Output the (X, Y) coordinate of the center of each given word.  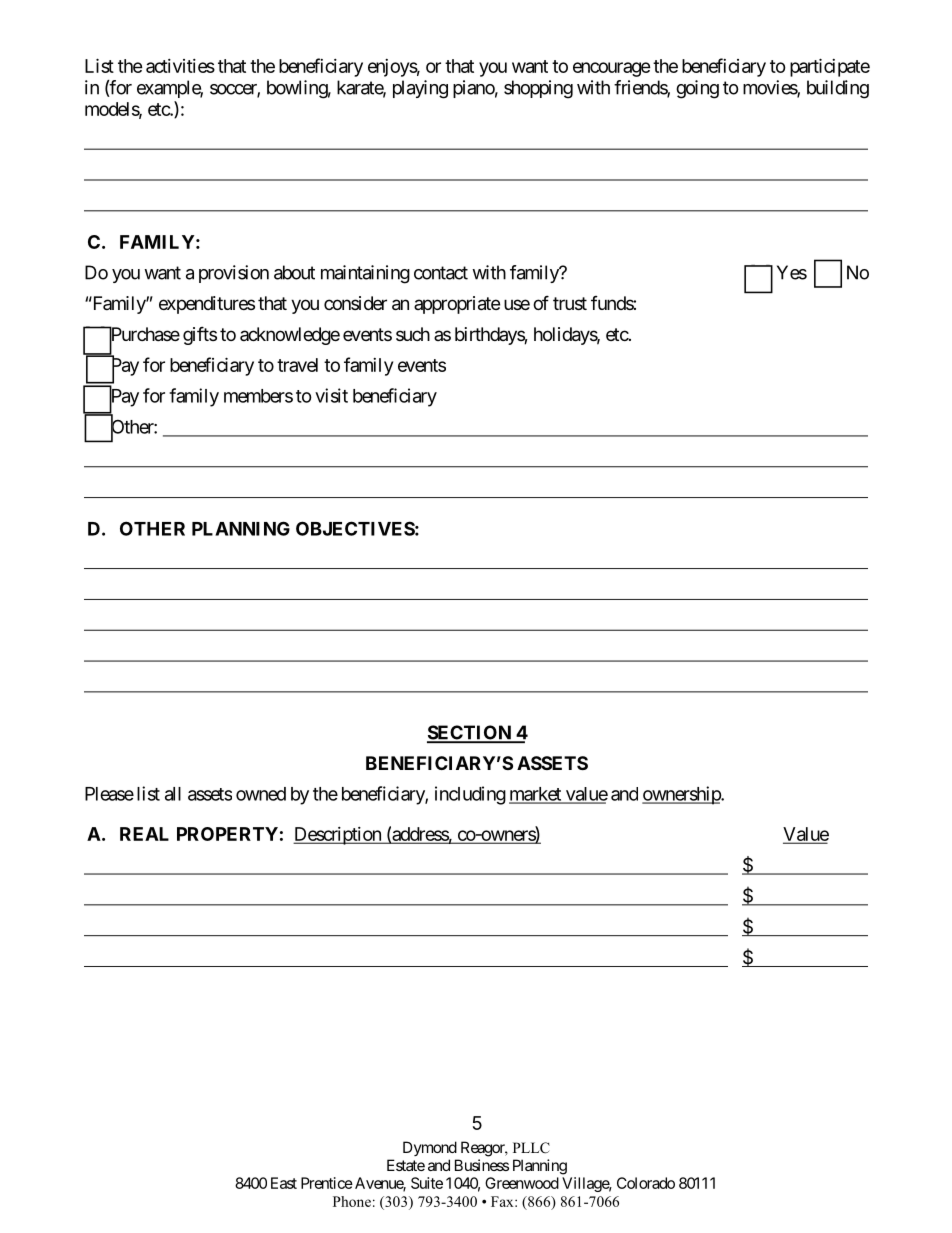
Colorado (646, 1183)
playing (420, 89)
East (284, 1183)
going (697, 89)
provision (234, 274)
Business (482, 1165)
